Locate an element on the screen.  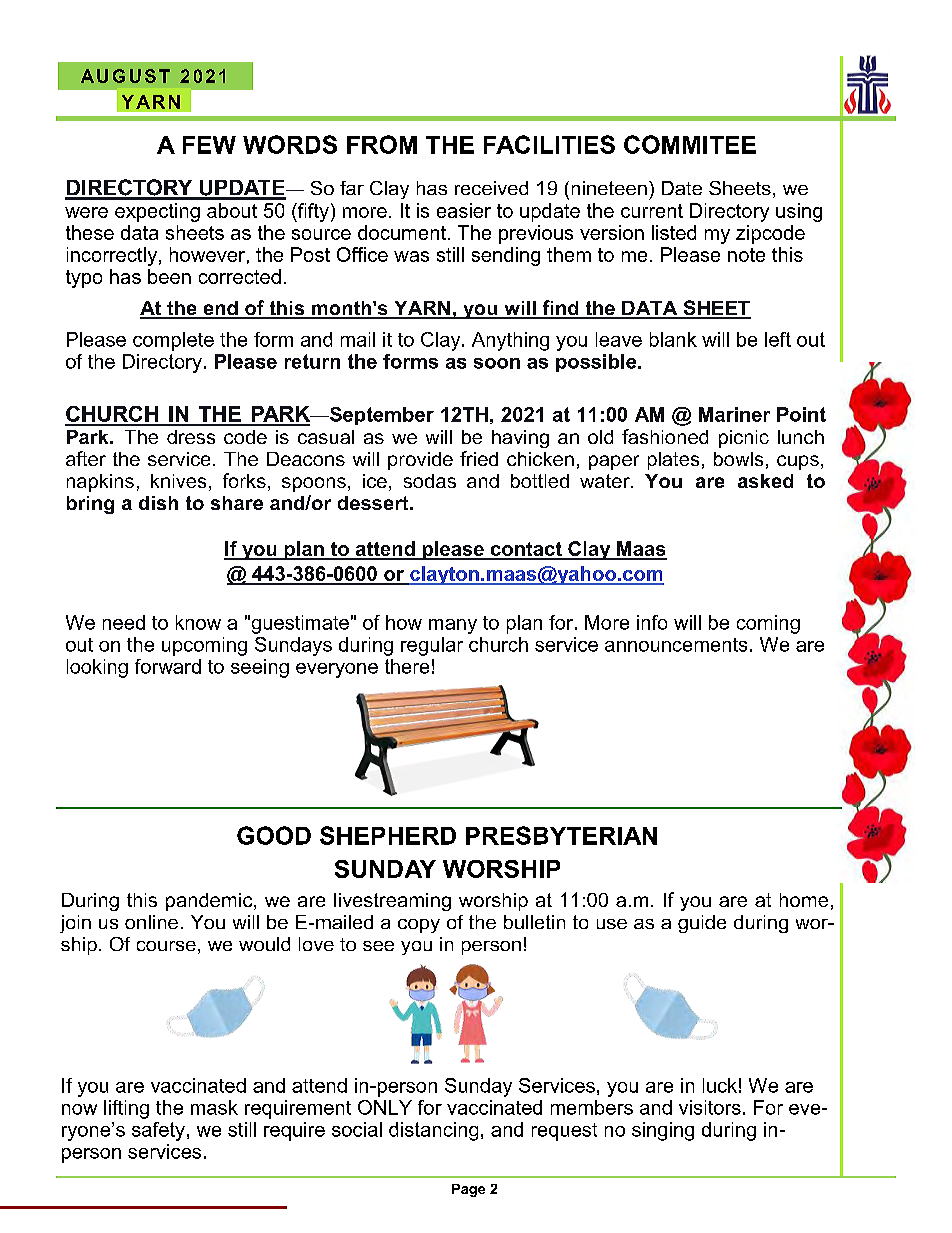
guide is located at coordinates (702, 924).
